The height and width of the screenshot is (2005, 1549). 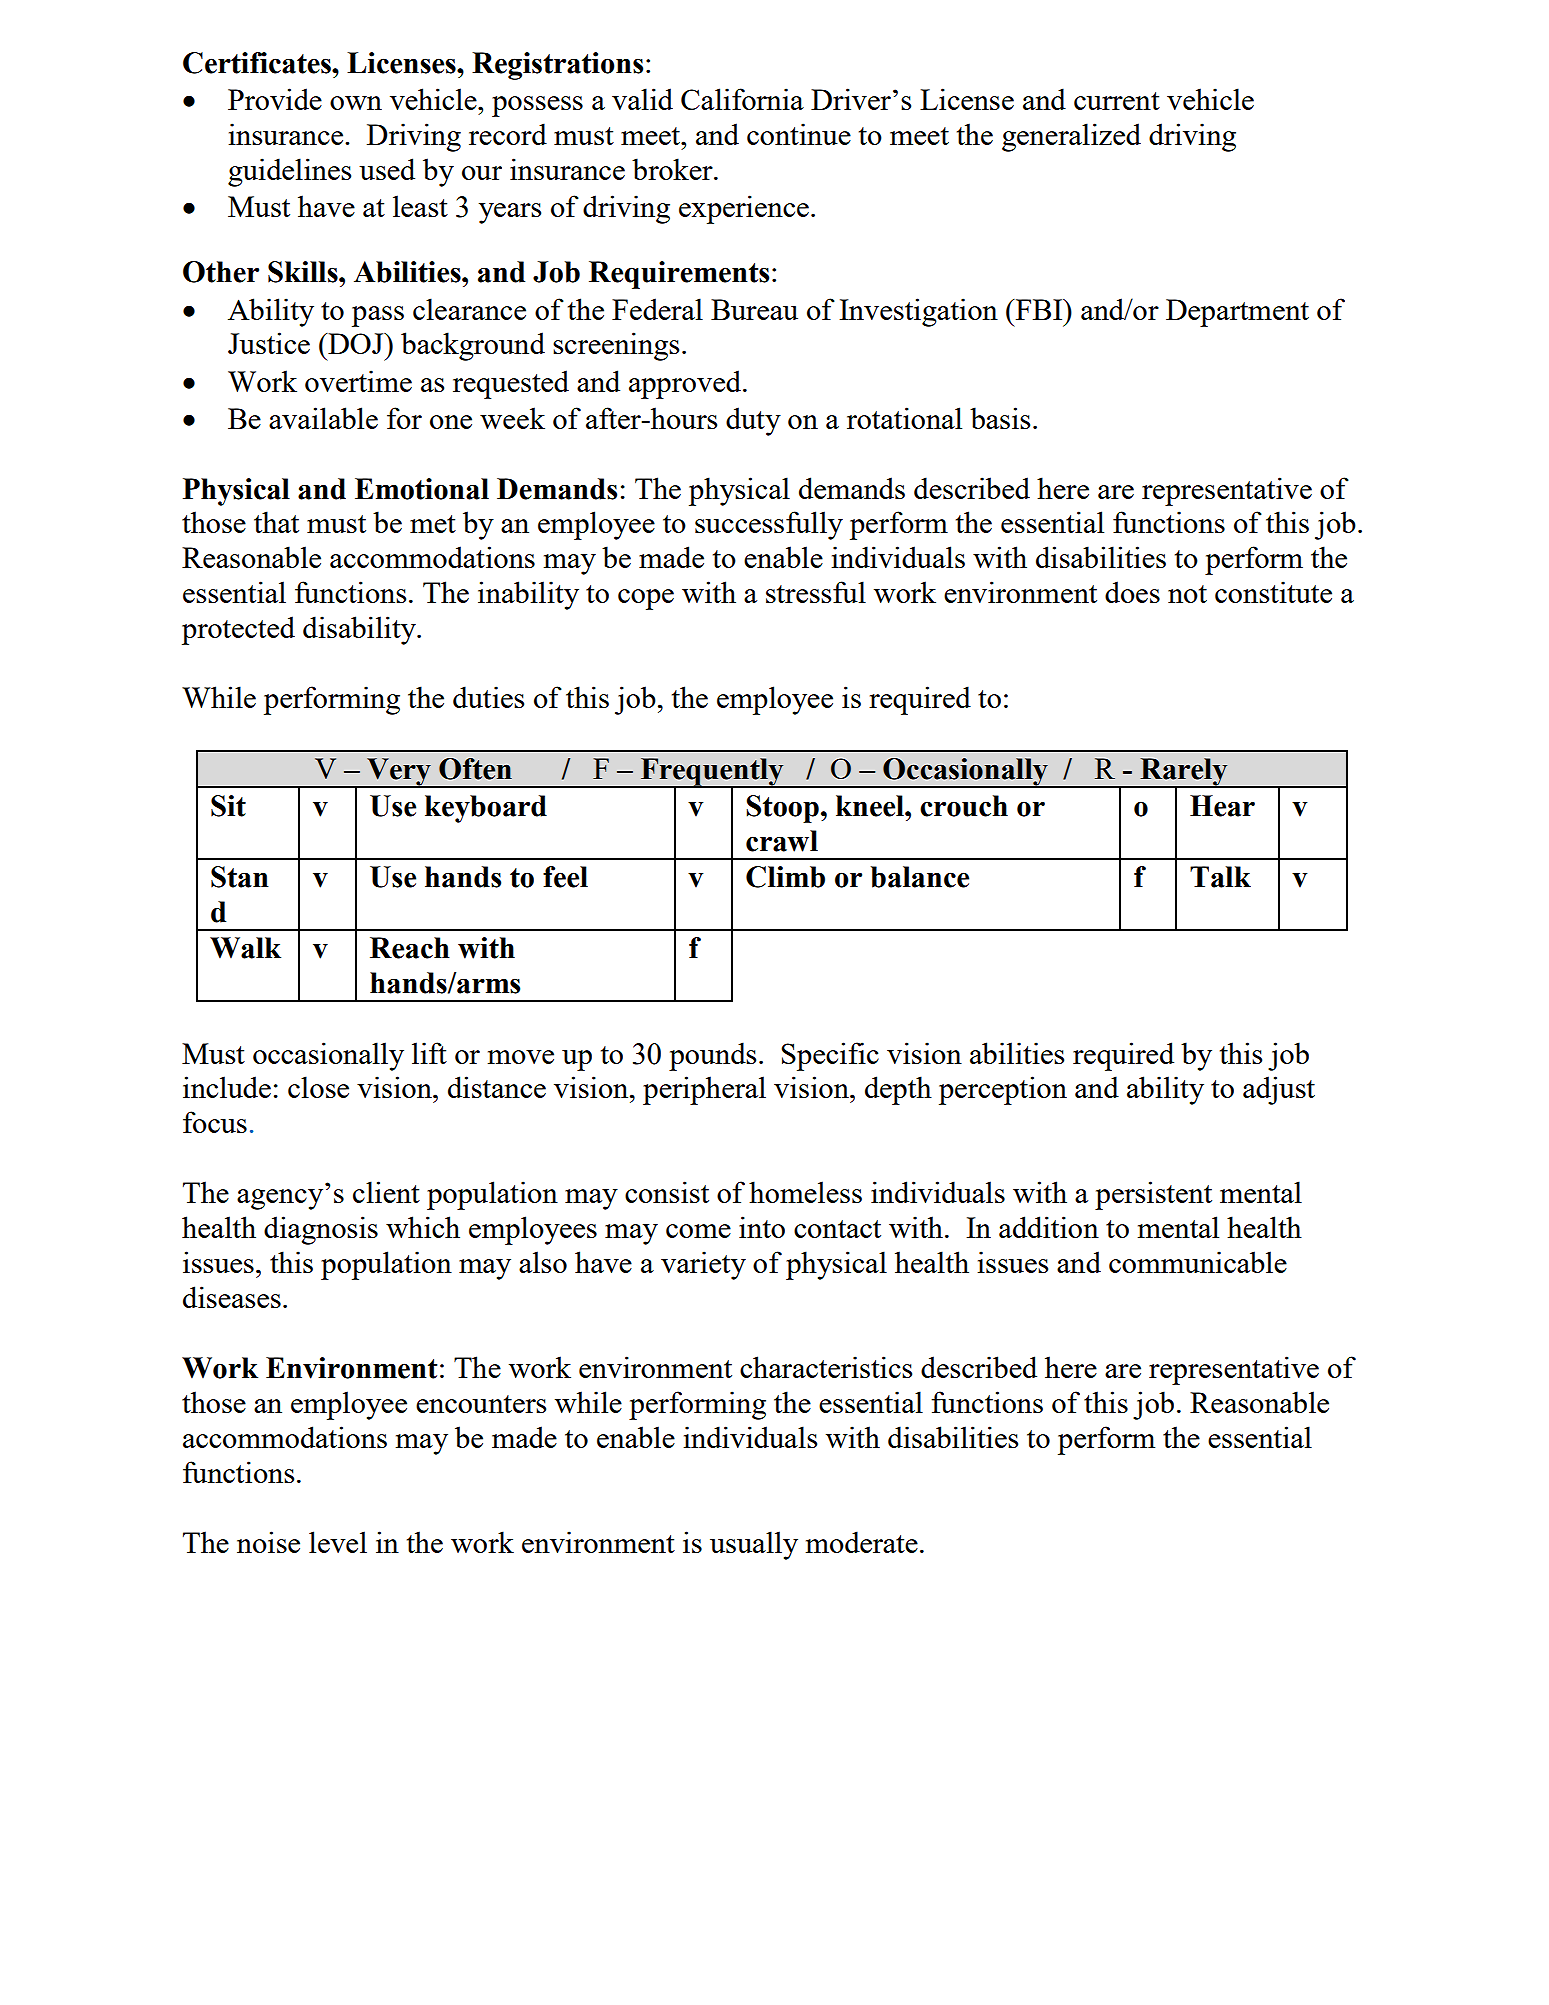 What do you see at coordinates (862, 1542) in the screenshot?
I see `moderate` at bounding box center [862, 1542].
